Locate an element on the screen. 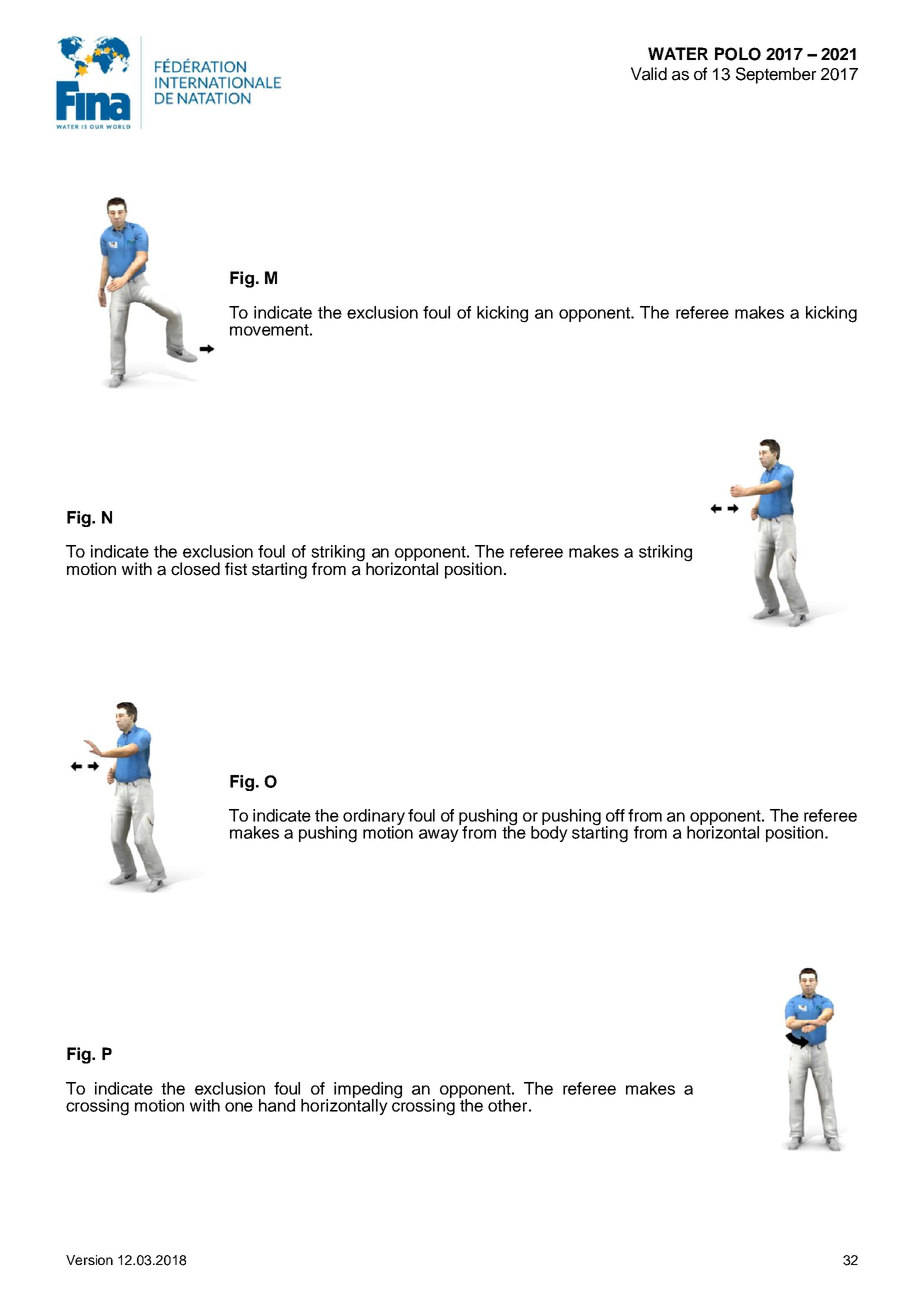 The width and height of the screenshot is (924, 1307). POLO is located at coordinates (738, 54).
